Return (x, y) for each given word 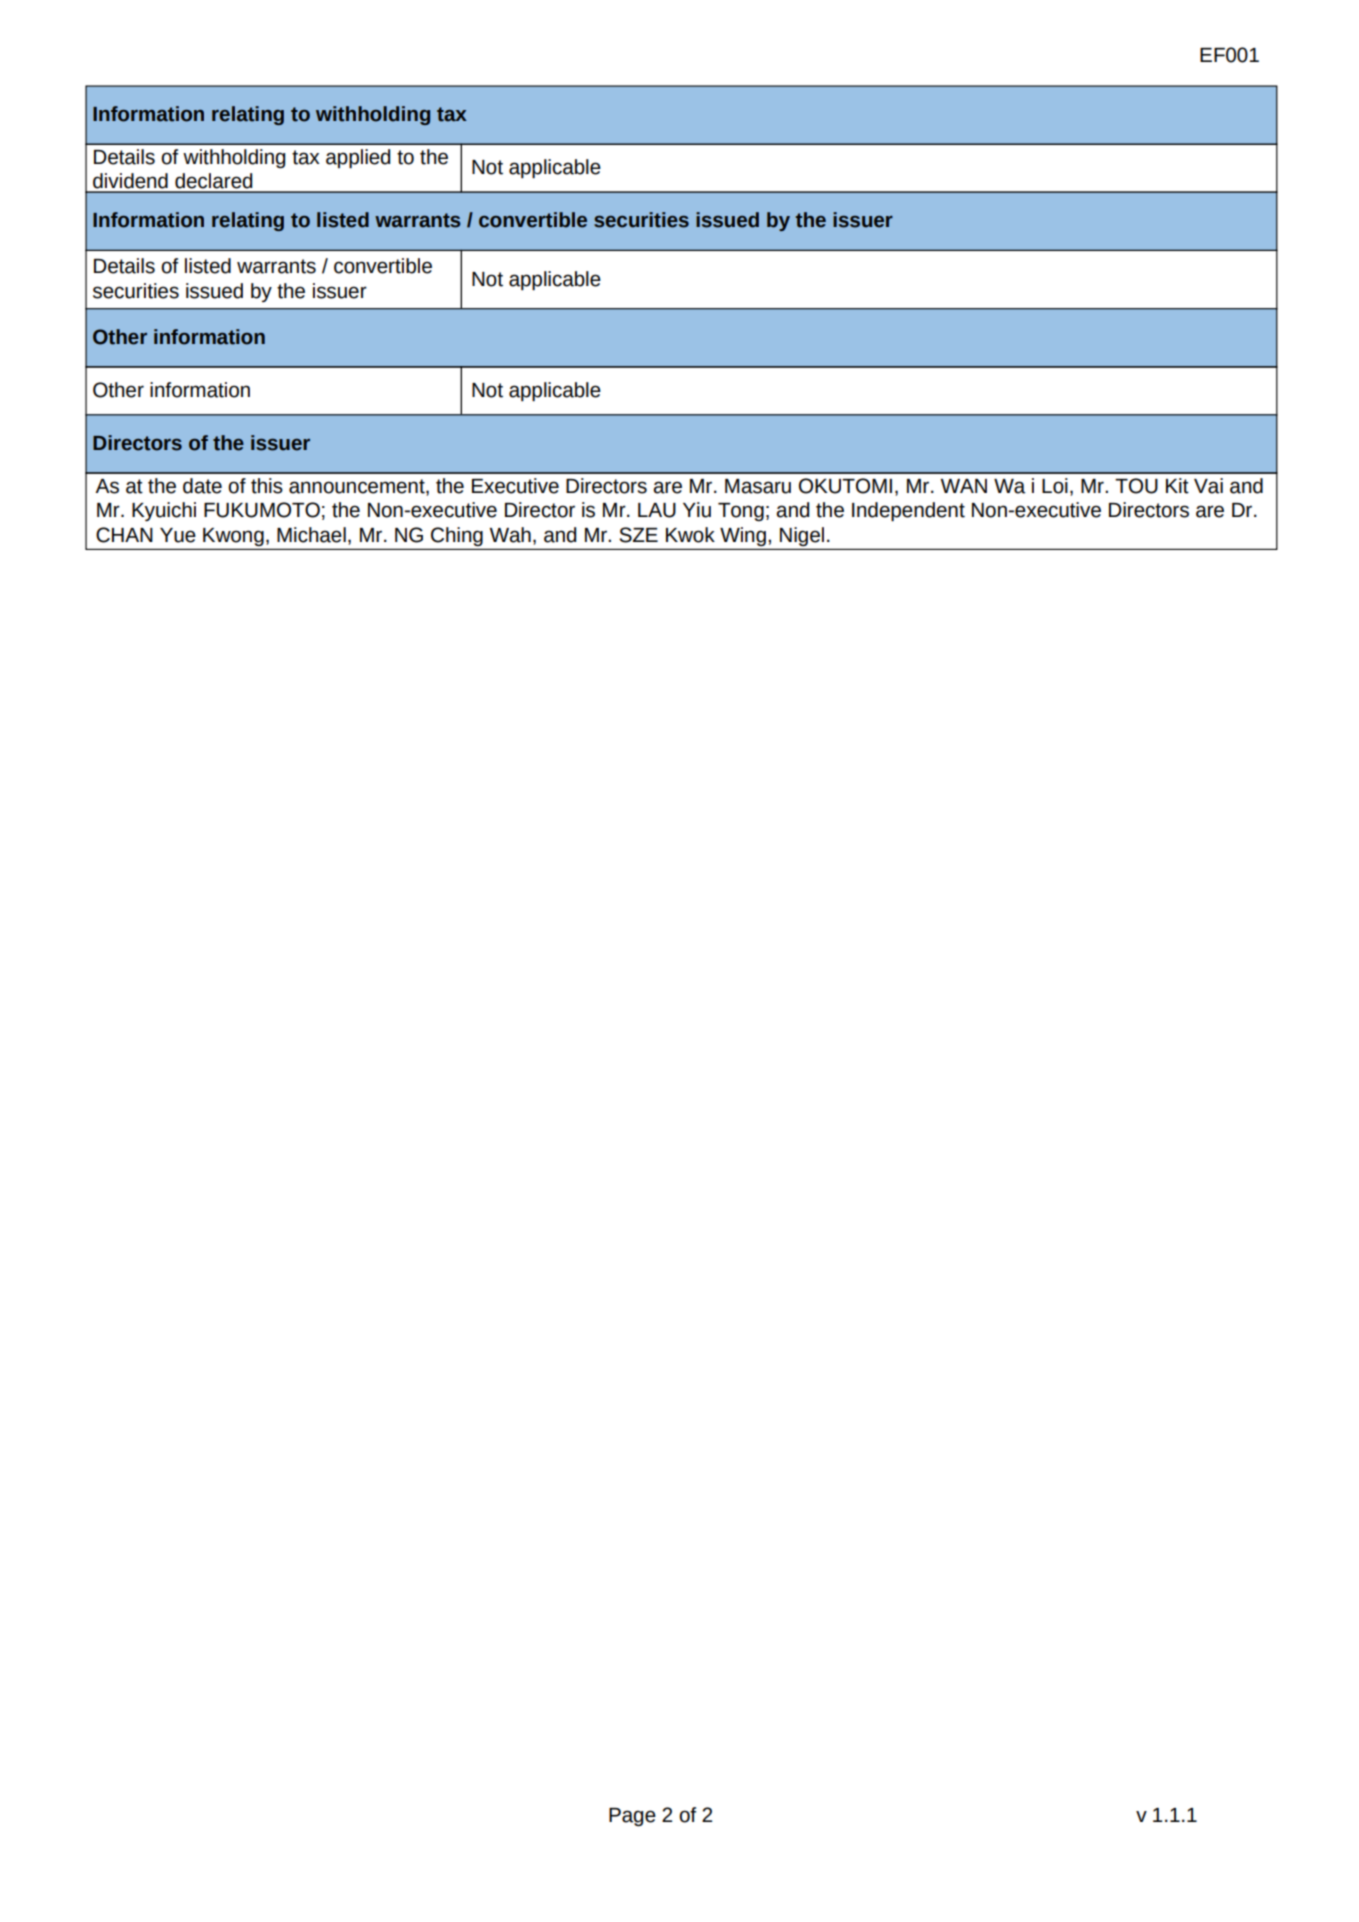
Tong (741, 512)
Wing (743, 536)
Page (632, 1817)
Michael (311, 535)
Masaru (758, 486)
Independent (908, 512)
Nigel (802, 536)
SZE (638, 535)
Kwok (690, 535)
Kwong (233, 537)
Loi (1055, 486)
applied (358, 159)
